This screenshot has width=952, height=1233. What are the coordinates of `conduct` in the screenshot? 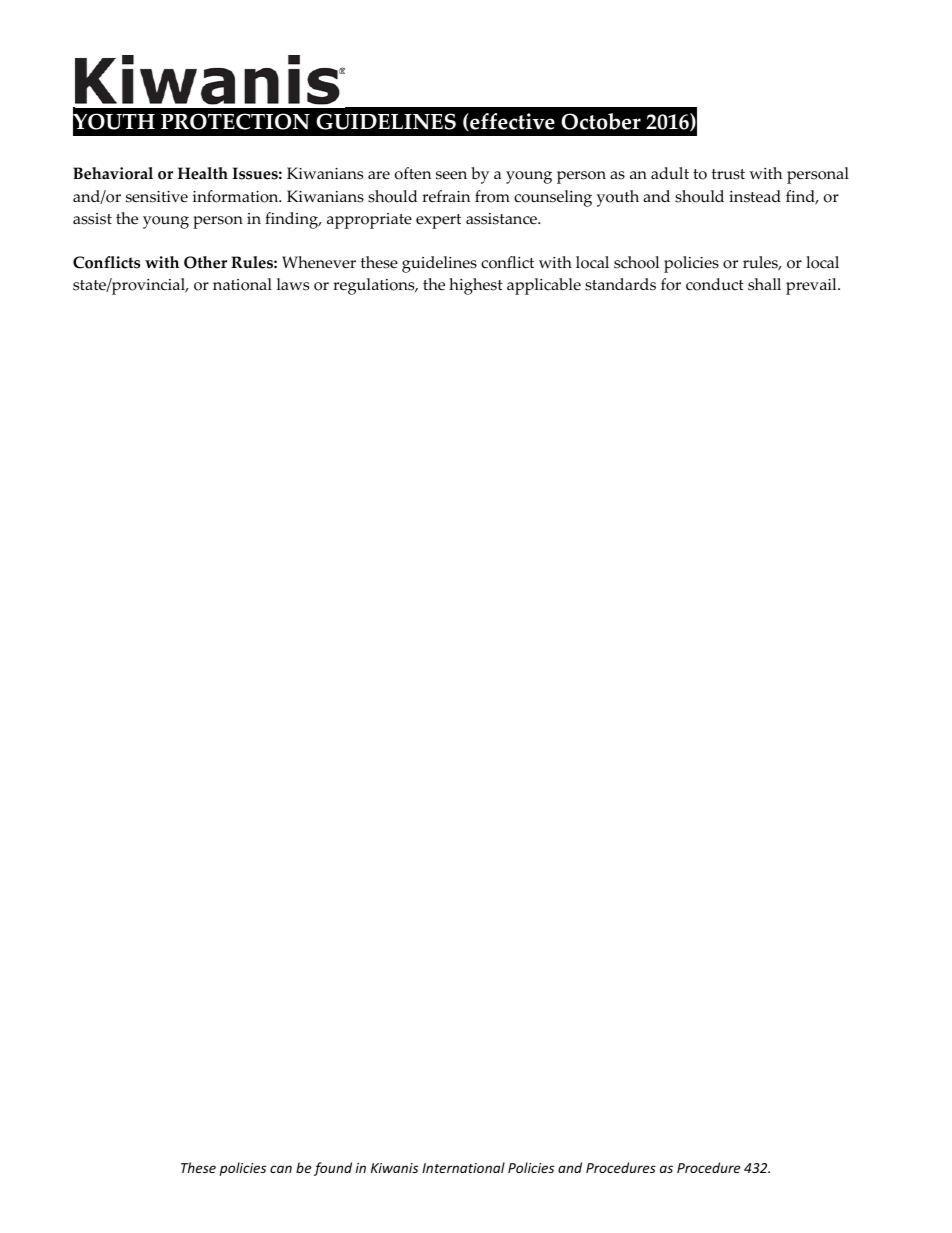 It's located at (715, 284).
